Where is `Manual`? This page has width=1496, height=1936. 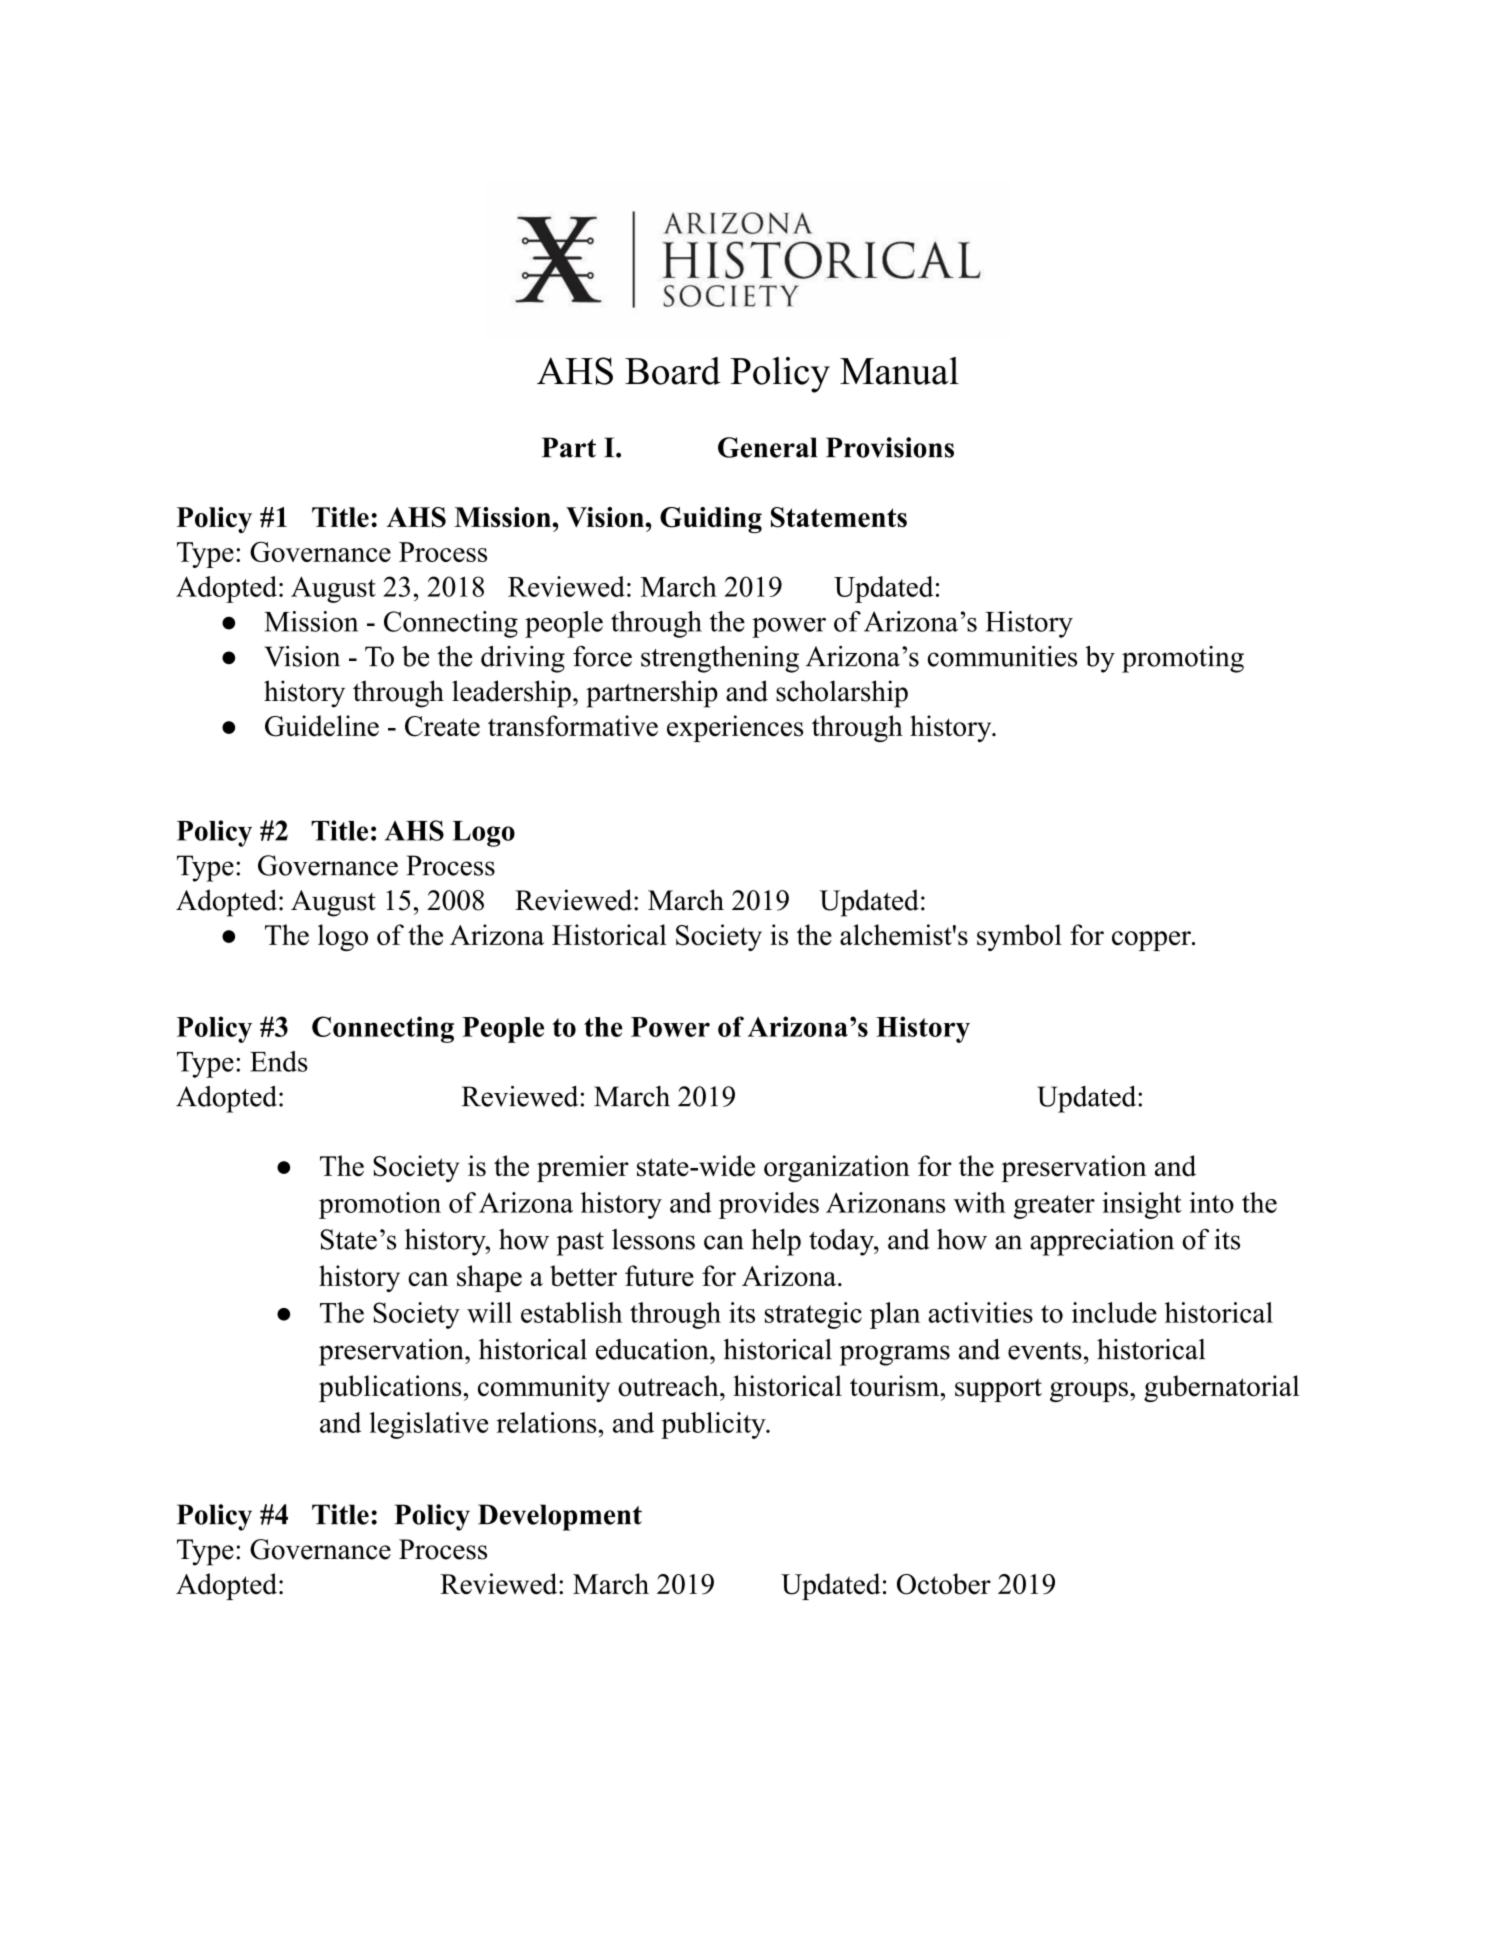
Manual is located at coordinates (899, 371).
